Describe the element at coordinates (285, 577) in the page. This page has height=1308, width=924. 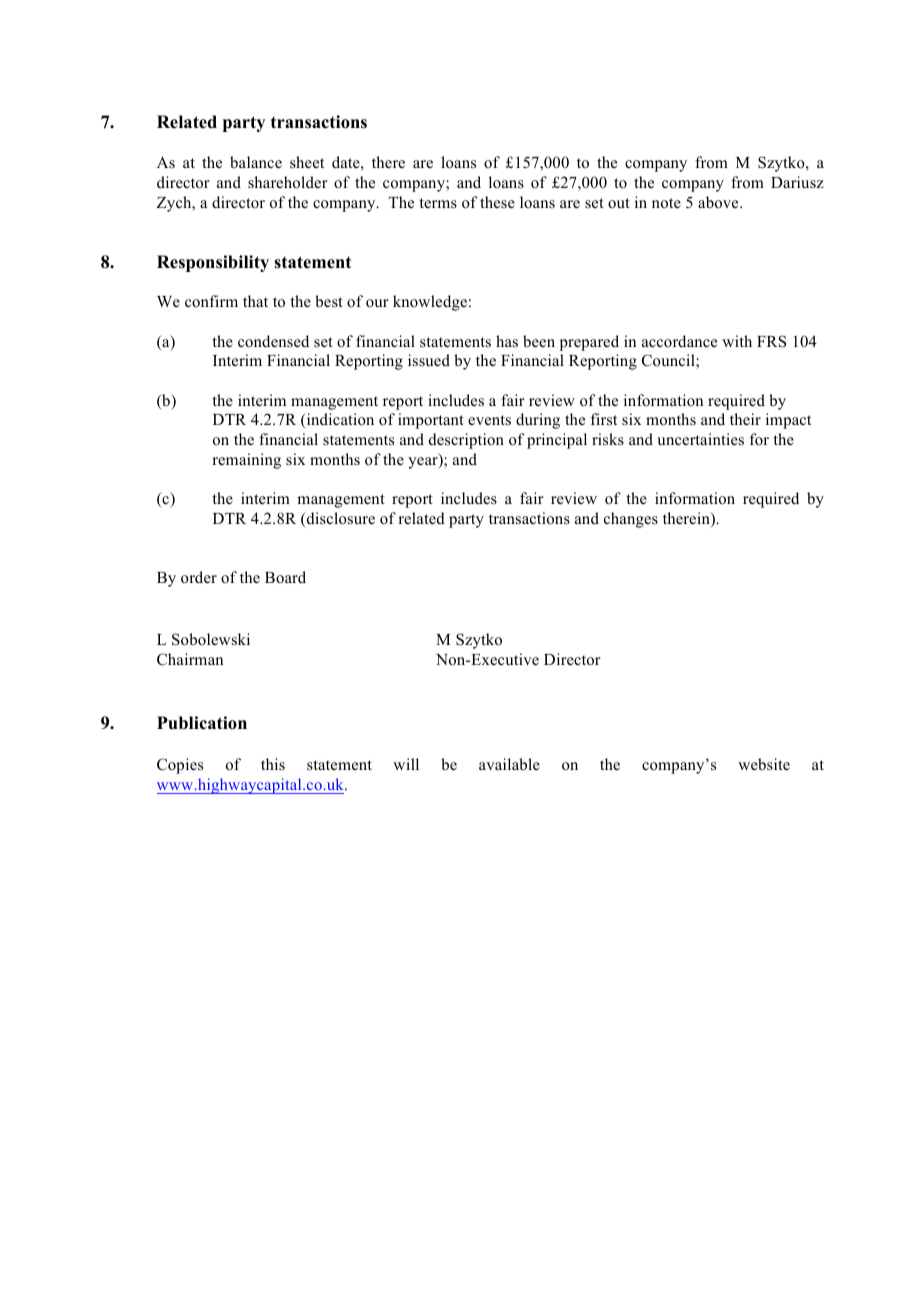
I see `Board` at that location.
